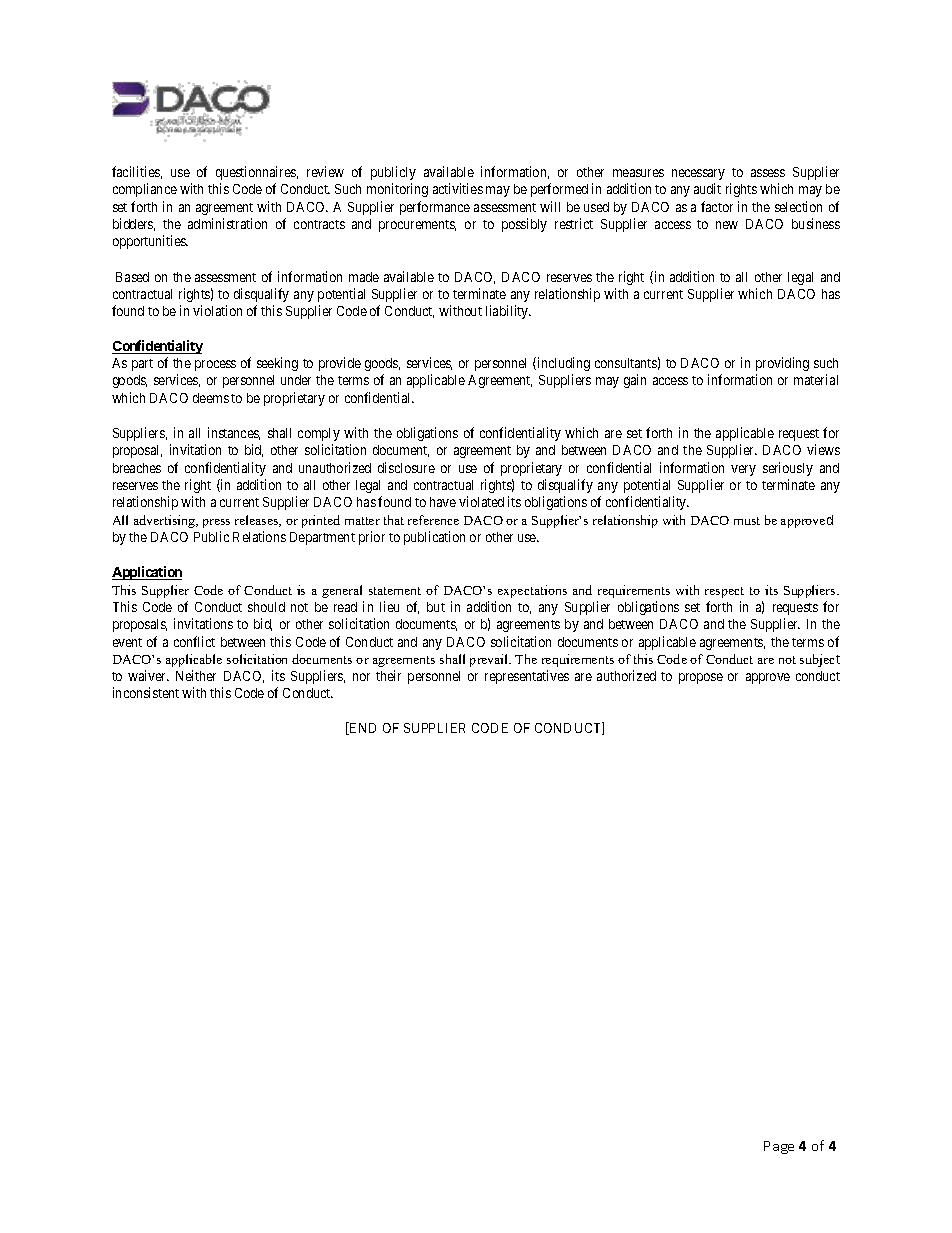  Describe the element at coordinates (435, 208) in the page. I see `performance` at that location.
